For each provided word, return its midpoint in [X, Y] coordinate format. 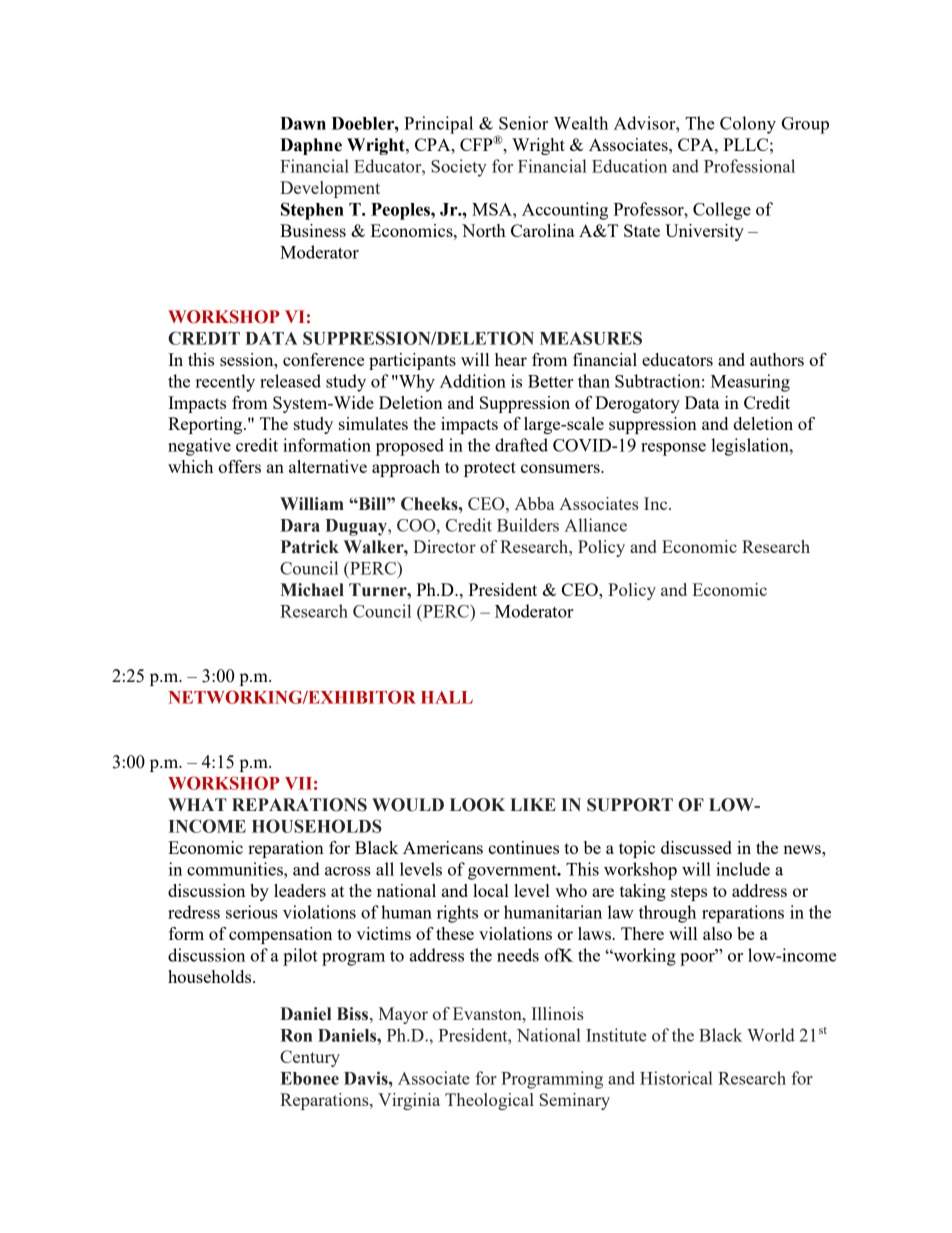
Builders [528, 525]
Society [459, 168]
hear [511, 359]
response [673, 449]
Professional [749, 166]
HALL [447, 697]
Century [310, 1058]
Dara [300, 525]
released [290, 381]
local [491, 890]
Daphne [311, 146]
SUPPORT [630, 805]
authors [777, 359]
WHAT [197, 804]
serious [252, 912]
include [743, 869]
